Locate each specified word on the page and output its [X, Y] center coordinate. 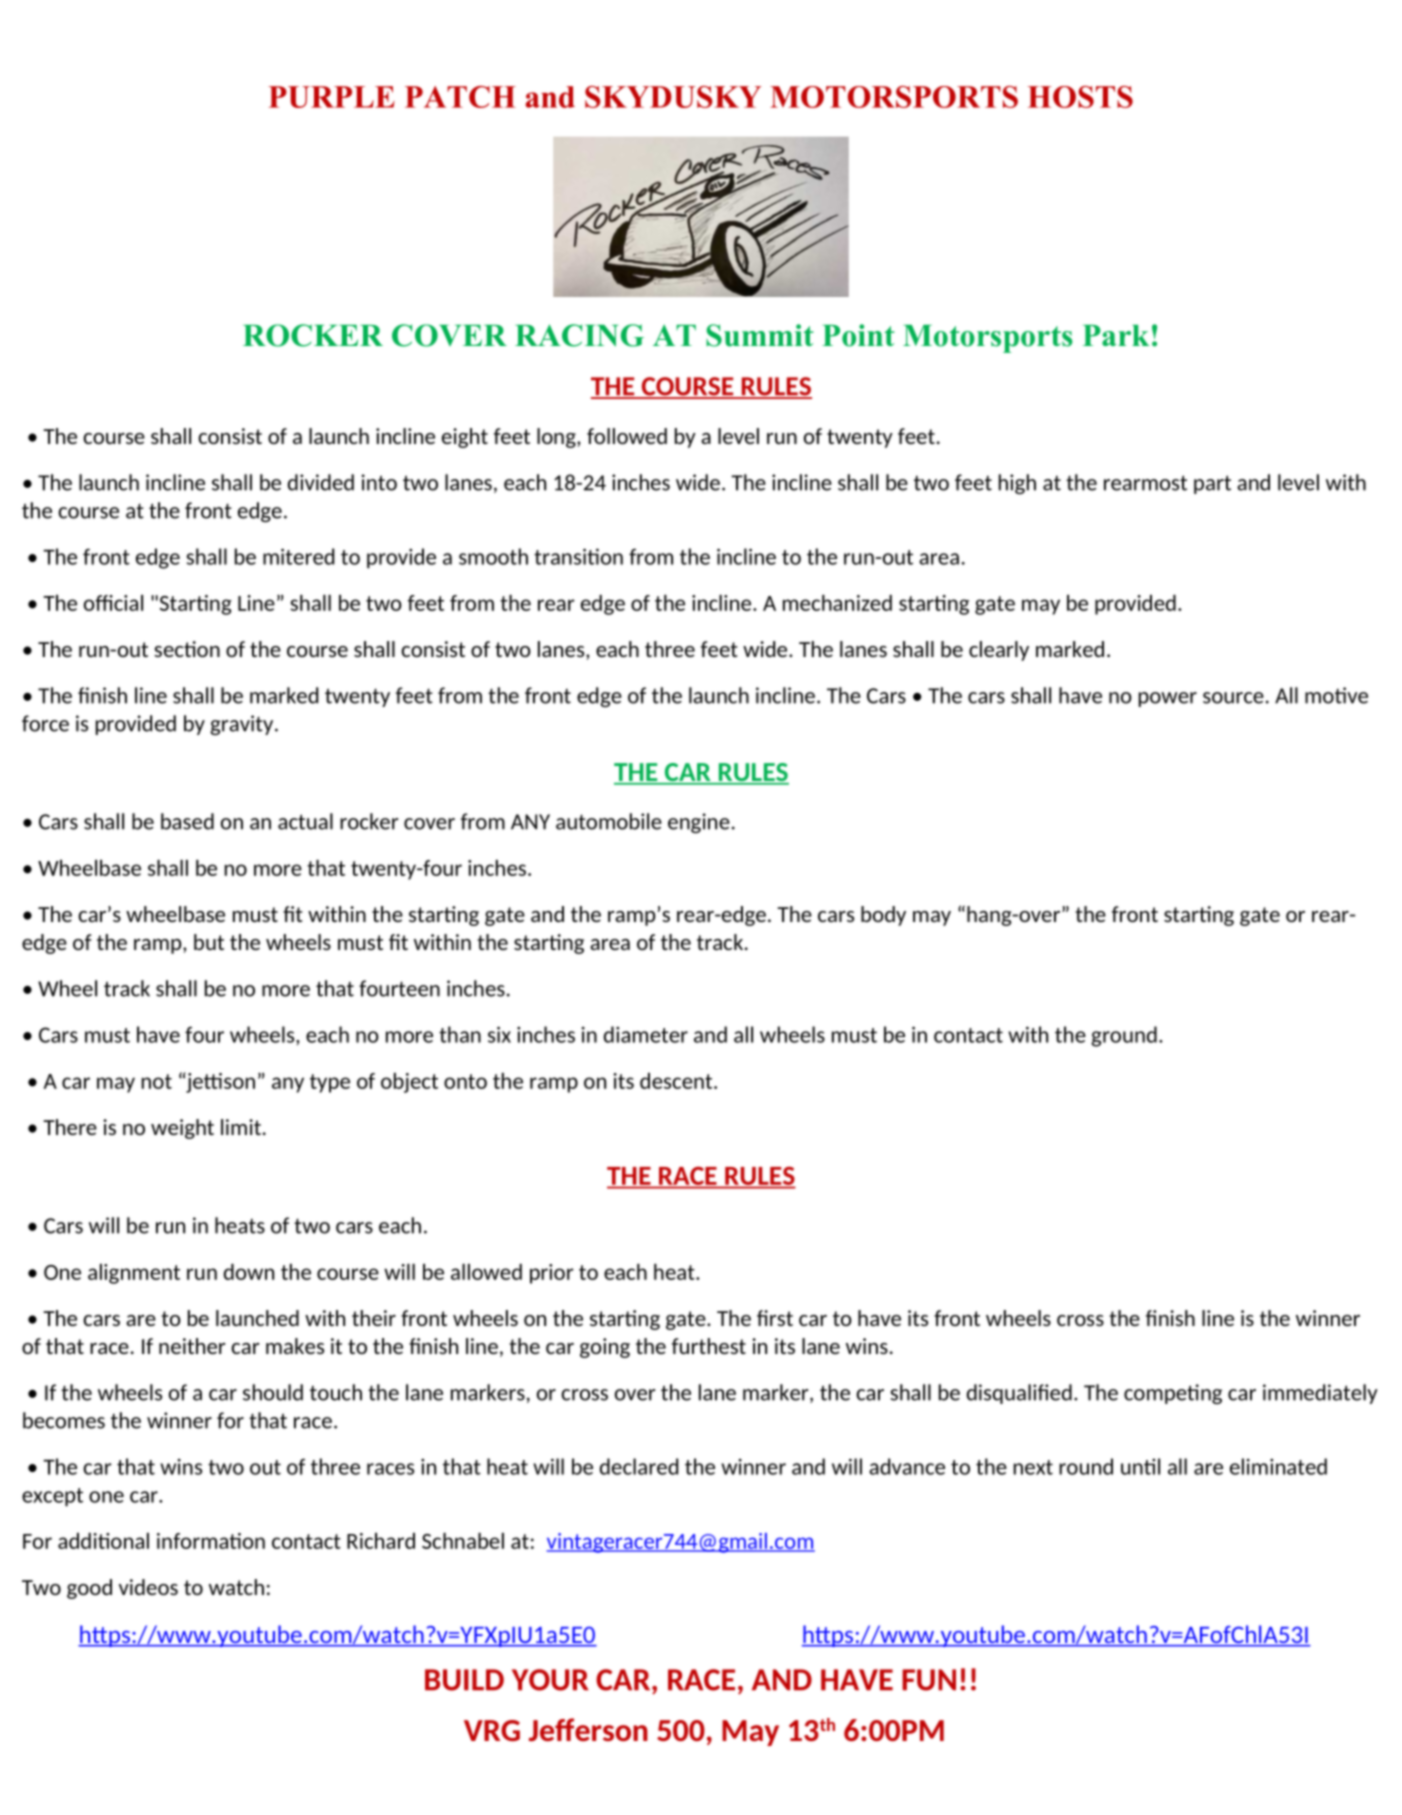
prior [552, 1274]
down [249, 1272]
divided [321, 482]
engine [699, 823]
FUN [929, 1680]
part [1212, 484]
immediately [1320, 1394]
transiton [578, 556]
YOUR [550, 1680]
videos [148, 1587]
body [883, 916]
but [209, 942]
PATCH [460, 97]
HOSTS [1080, 97]
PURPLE [331, 97]
